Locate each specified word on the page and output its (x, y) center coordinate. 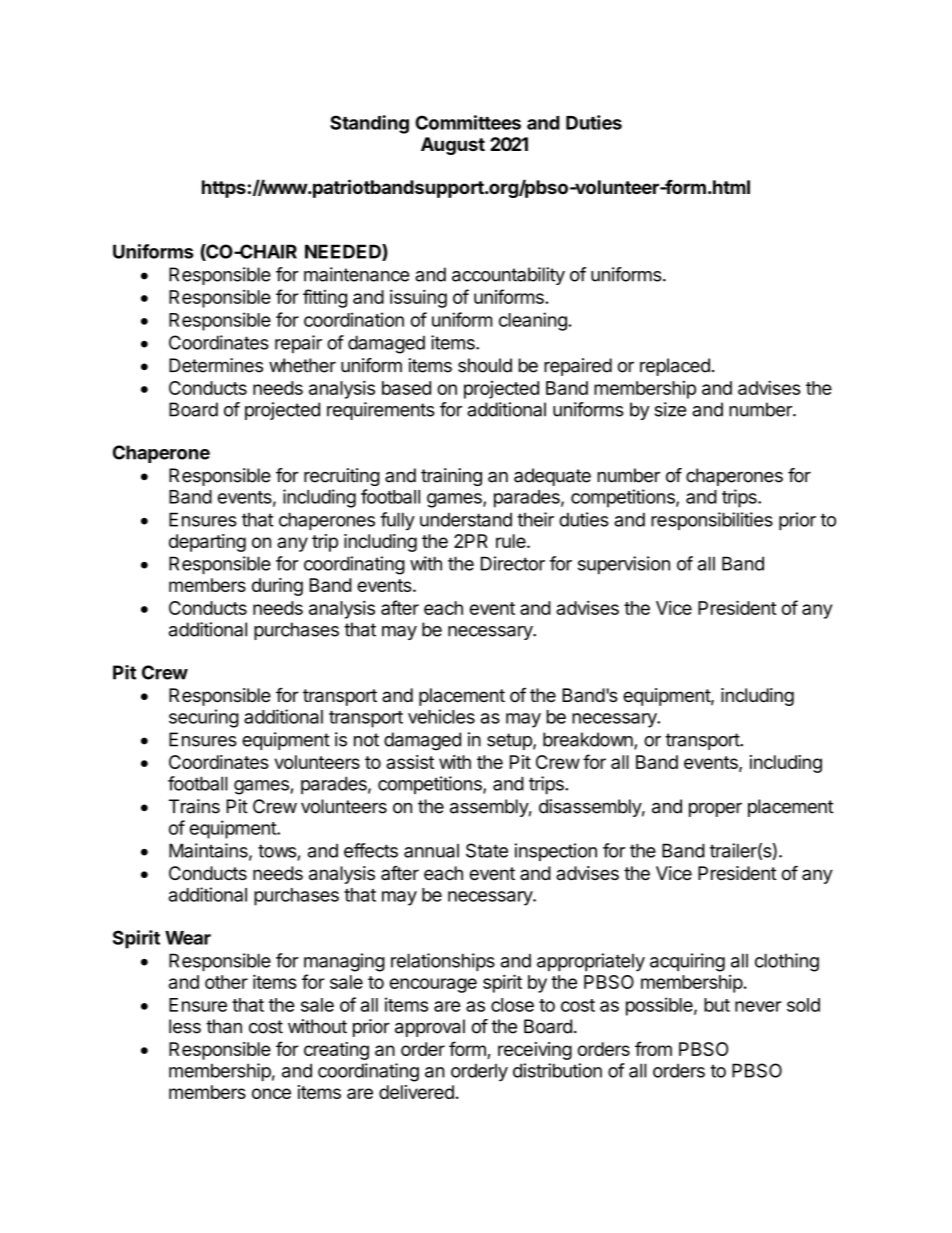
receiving (535, 1051)
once (271, 1093)
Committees (468, 122)
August (453, 146)
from (653, 1048)
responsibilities (712, 521)
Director (513, 563)
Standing (369, 124)
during (277, 587)
